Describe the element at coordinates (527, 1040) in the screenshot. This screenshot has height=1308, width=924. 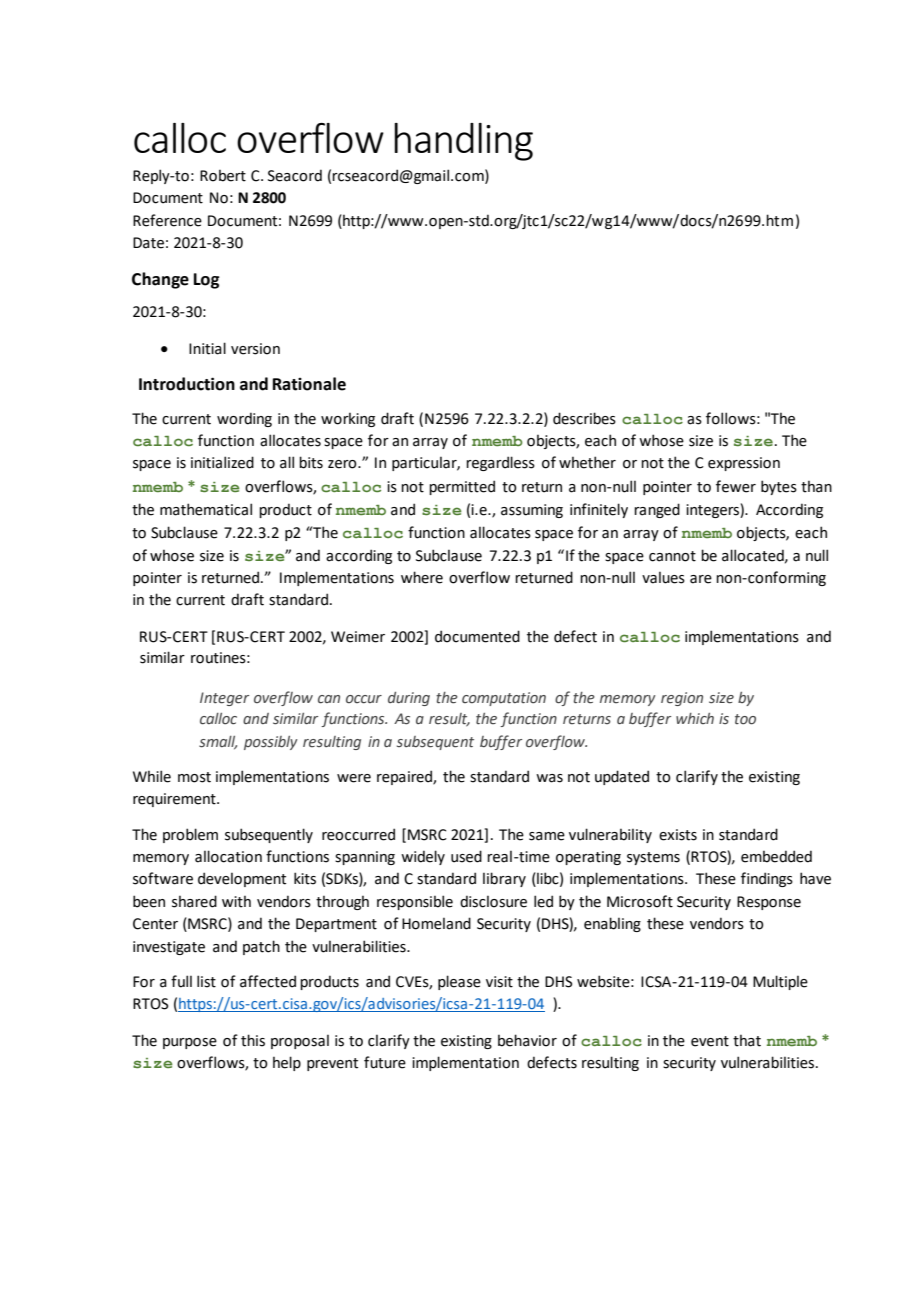
I see `behavior` at that location.
